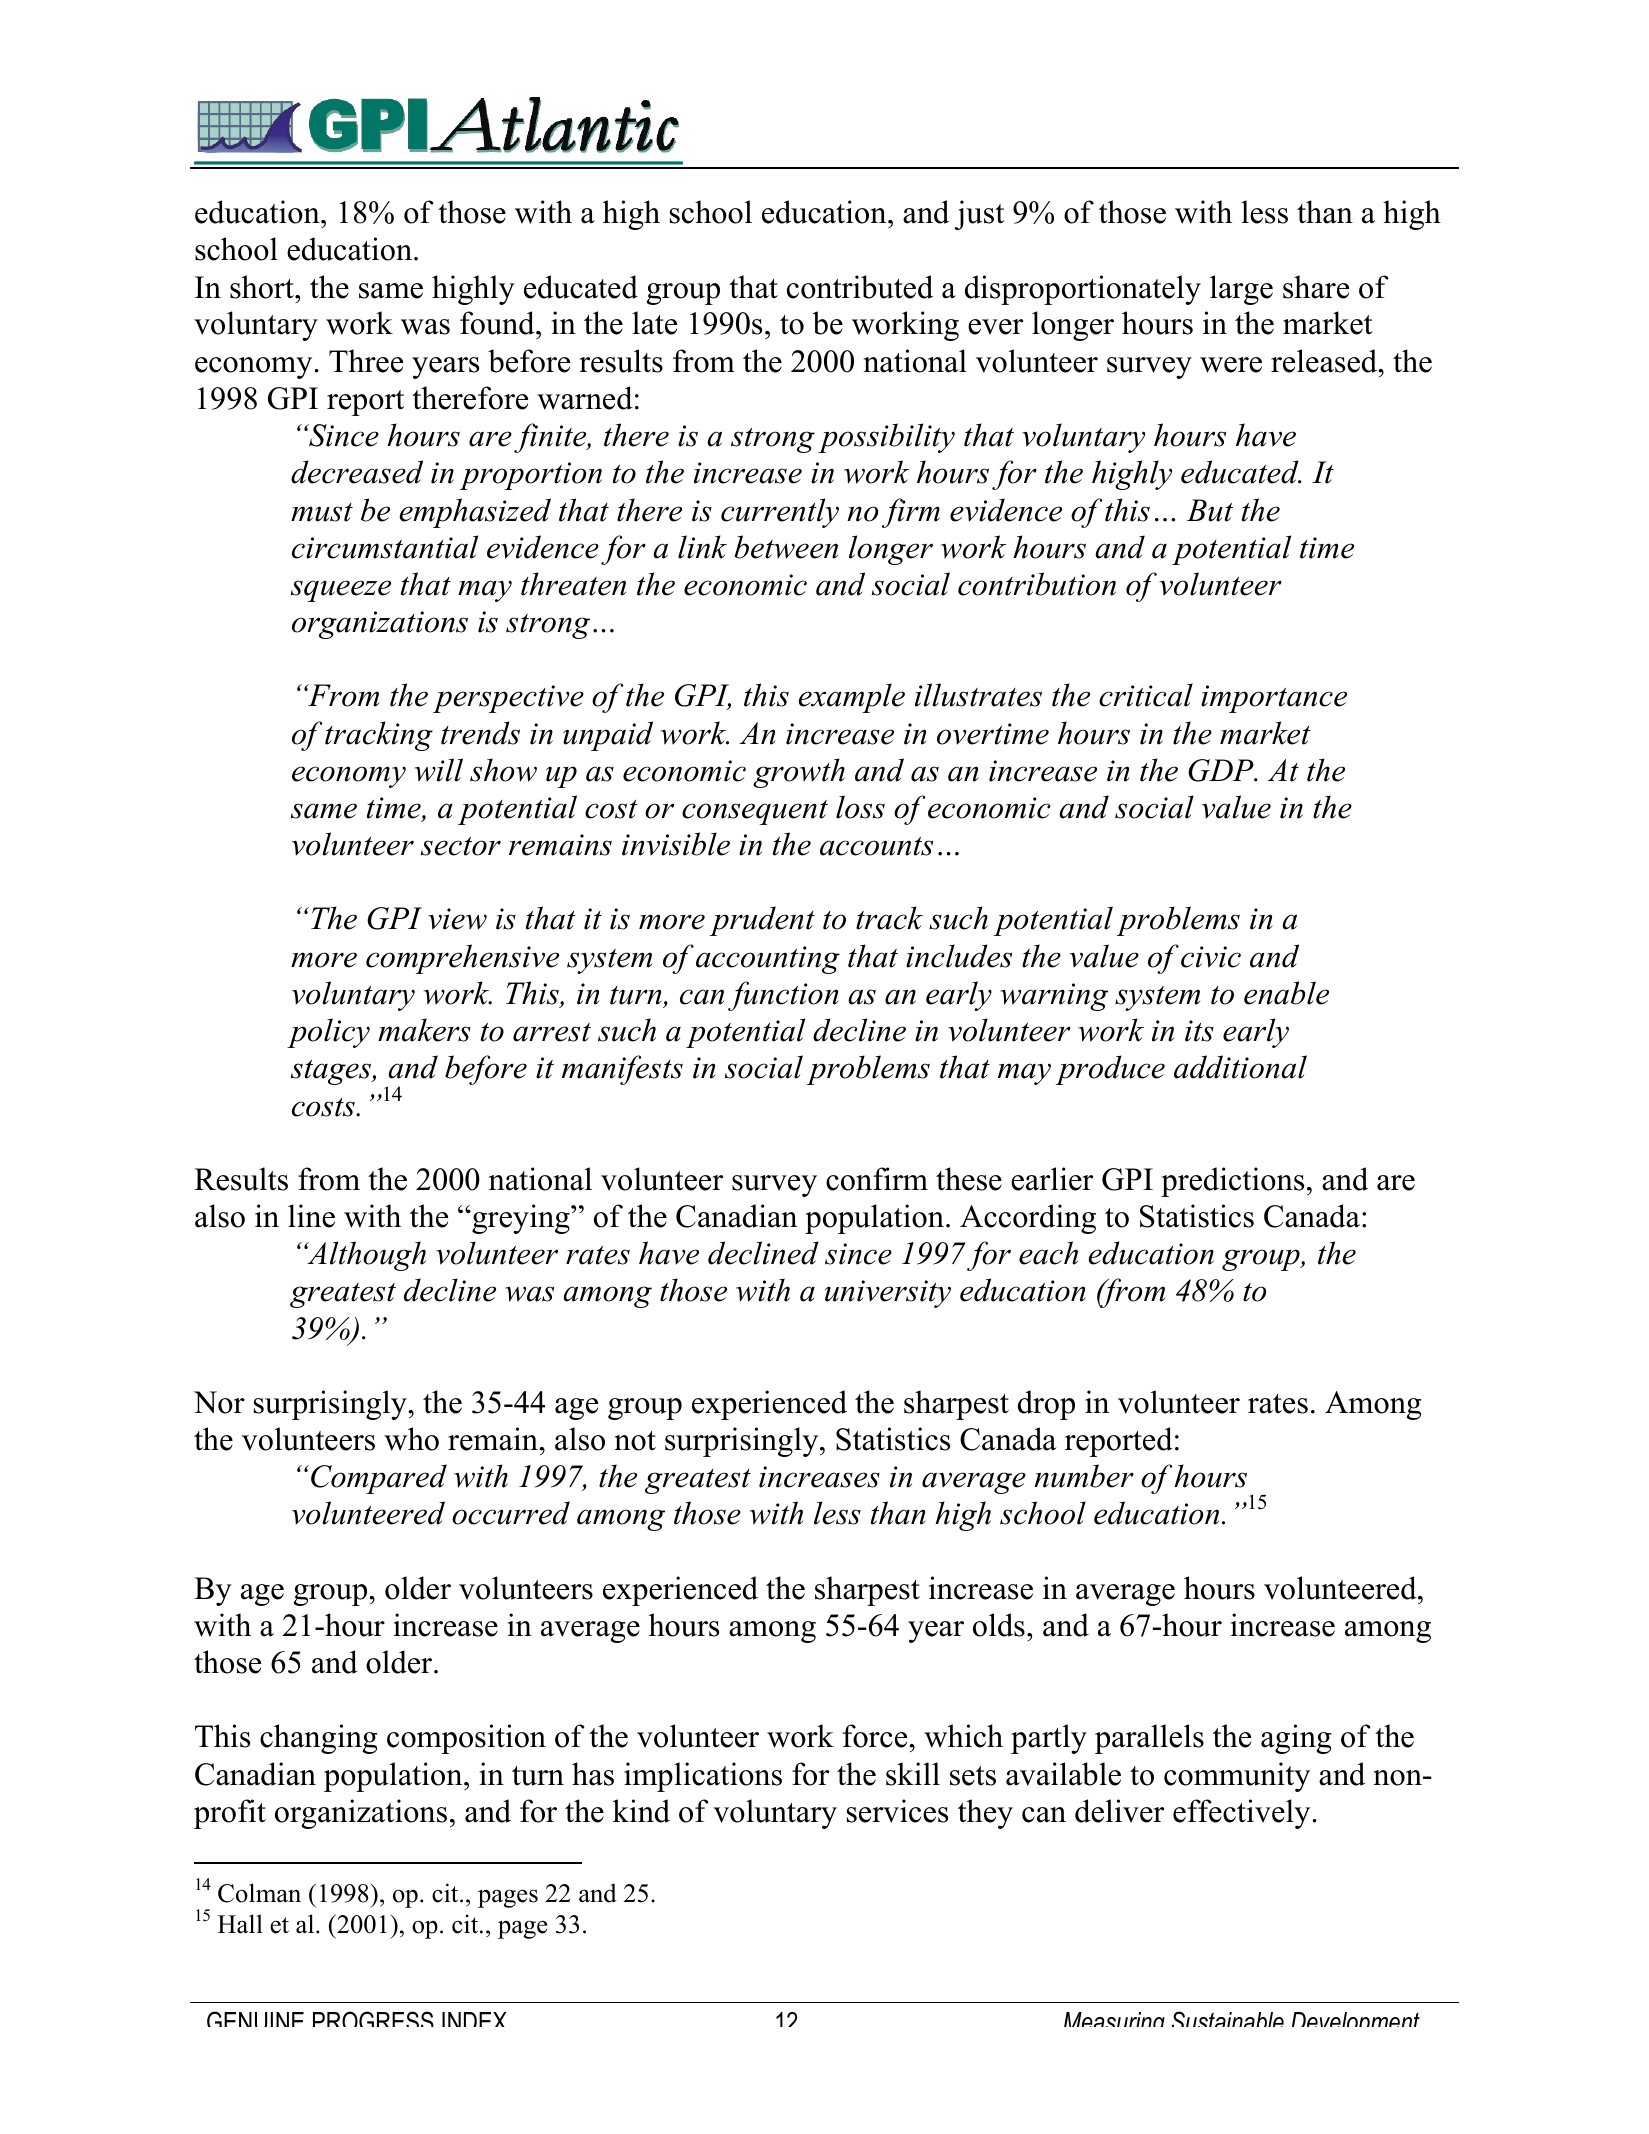 This screenshot has height=2134, width=1649. What do you see at coordinates (263, 287) in the screenshot?
I see `short` at bounding box center [263, 287].
